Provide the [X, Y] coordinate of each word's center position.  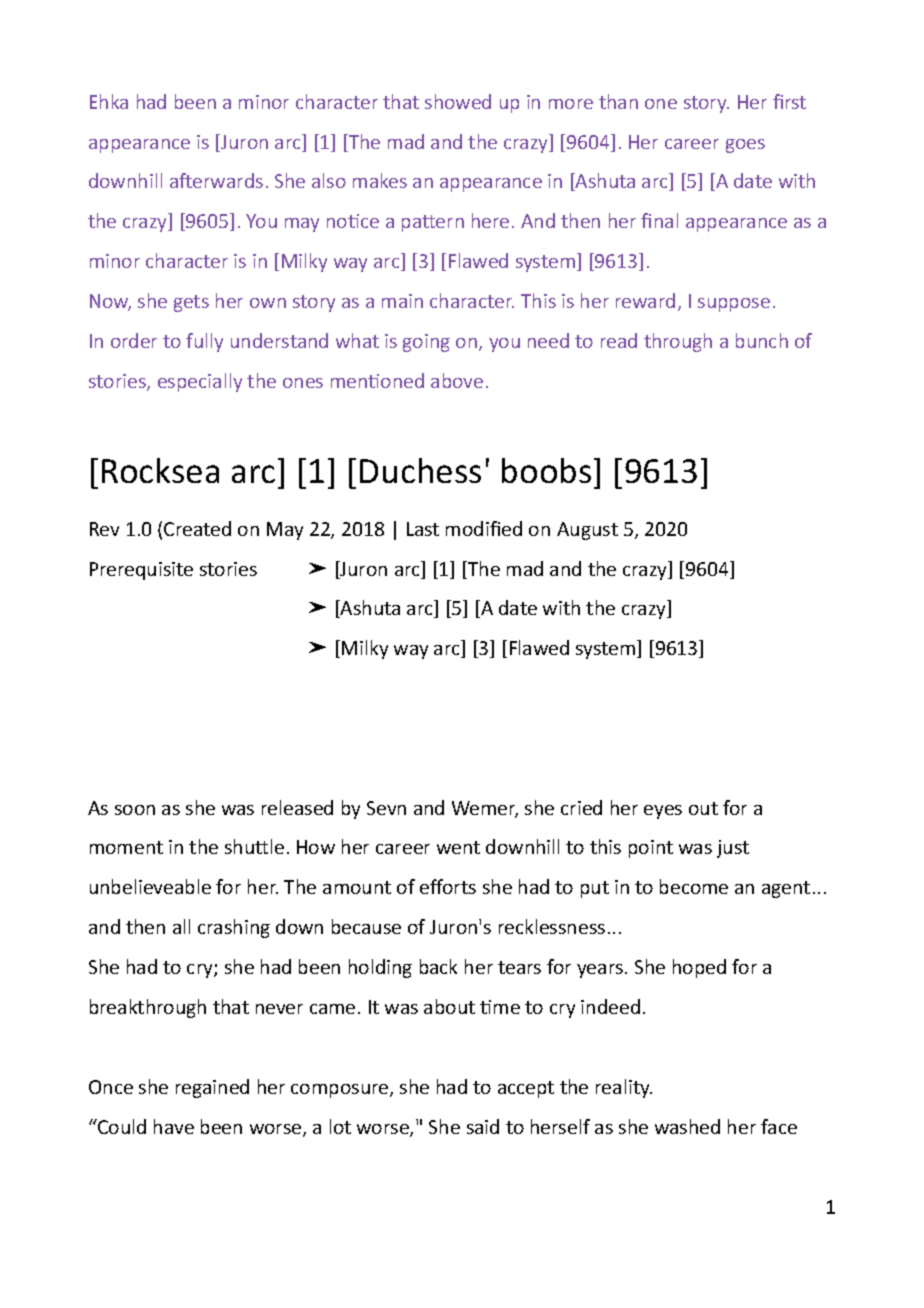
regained [212, 1088]
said [483, 1126]
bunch [762, 340]
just [733, 849]
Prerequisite [141, 571]
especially [200, 382]
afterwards [216, 180]
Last [423, 529]
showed [458, 101]
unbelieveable [150, 886]
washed [687, 1126]
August [587, 531]
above [457, 380]
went [458, 847]
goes [745, 146]
